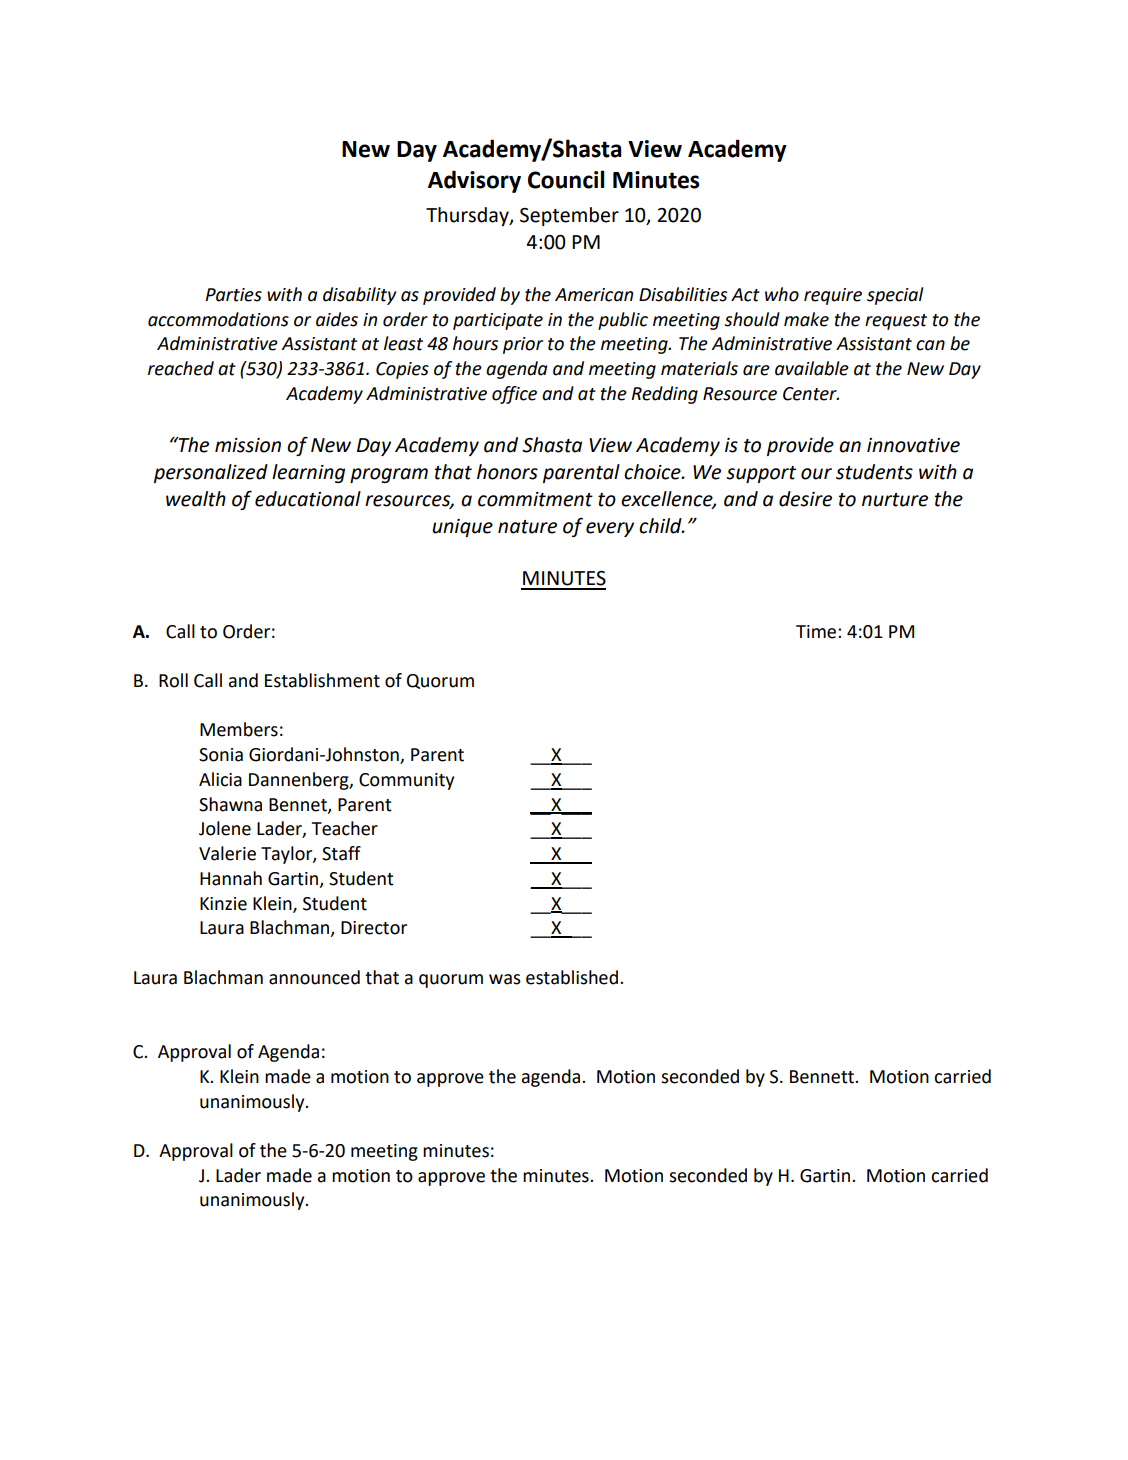  Describe the element at coordinates (817, 632) in the page. I see `Time` at that location.
